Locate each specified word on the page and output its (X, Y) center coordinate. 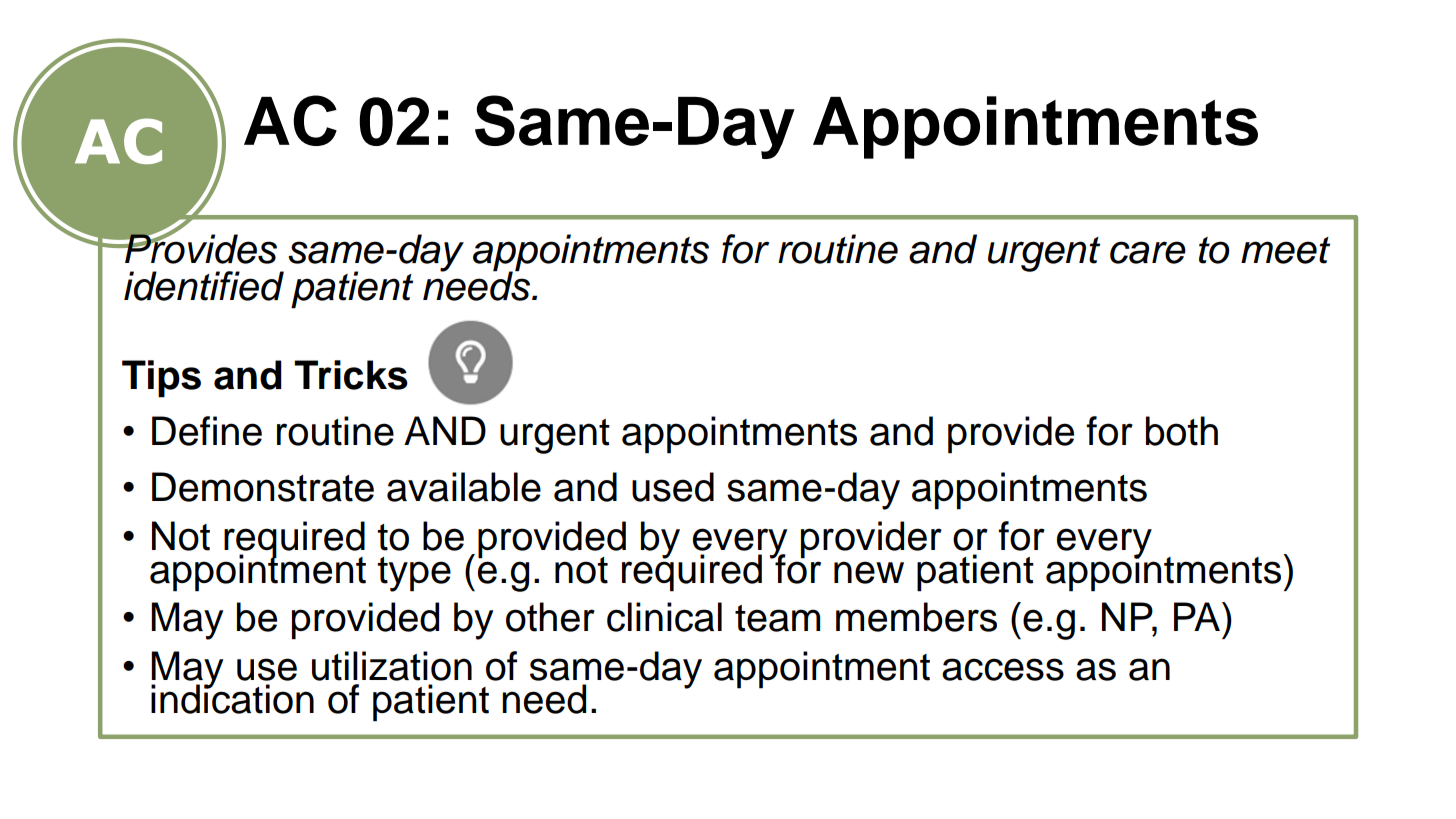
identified (204, 286)
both (1182, 431)
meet (1285, 250)
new (869, 572)
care (1148, 252)
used (673, 487)
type (414, 574)
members (916, 617)
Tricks (351, 375)
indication (232, 698)
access (1003, 669)
